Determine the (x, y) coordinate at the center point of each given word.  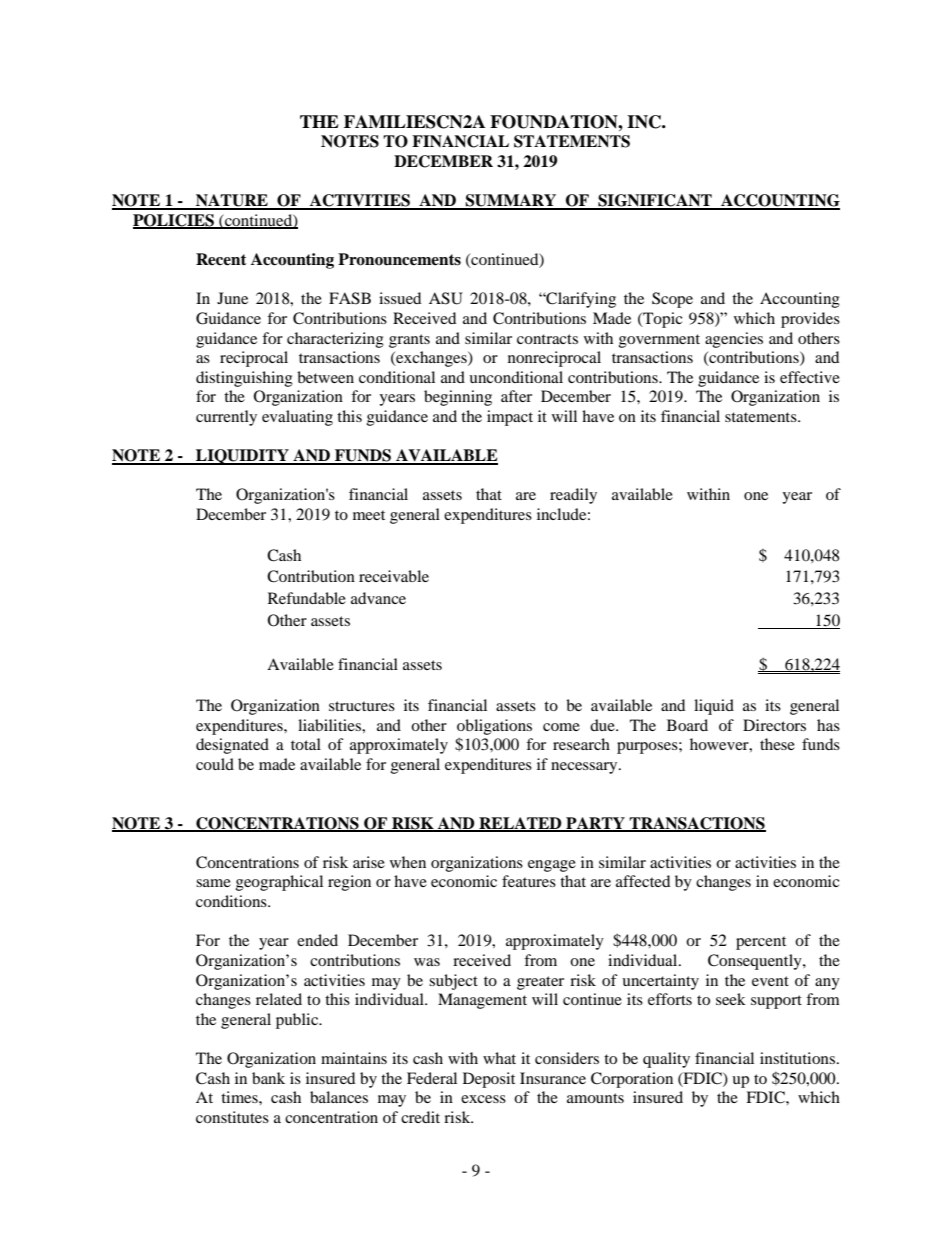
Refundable (307, 598)
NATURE (232, 201)
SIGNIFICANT (655, 201)
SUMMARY (511, 201)
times (240, 1097)
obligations (494, 727)
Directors (774, 725)
